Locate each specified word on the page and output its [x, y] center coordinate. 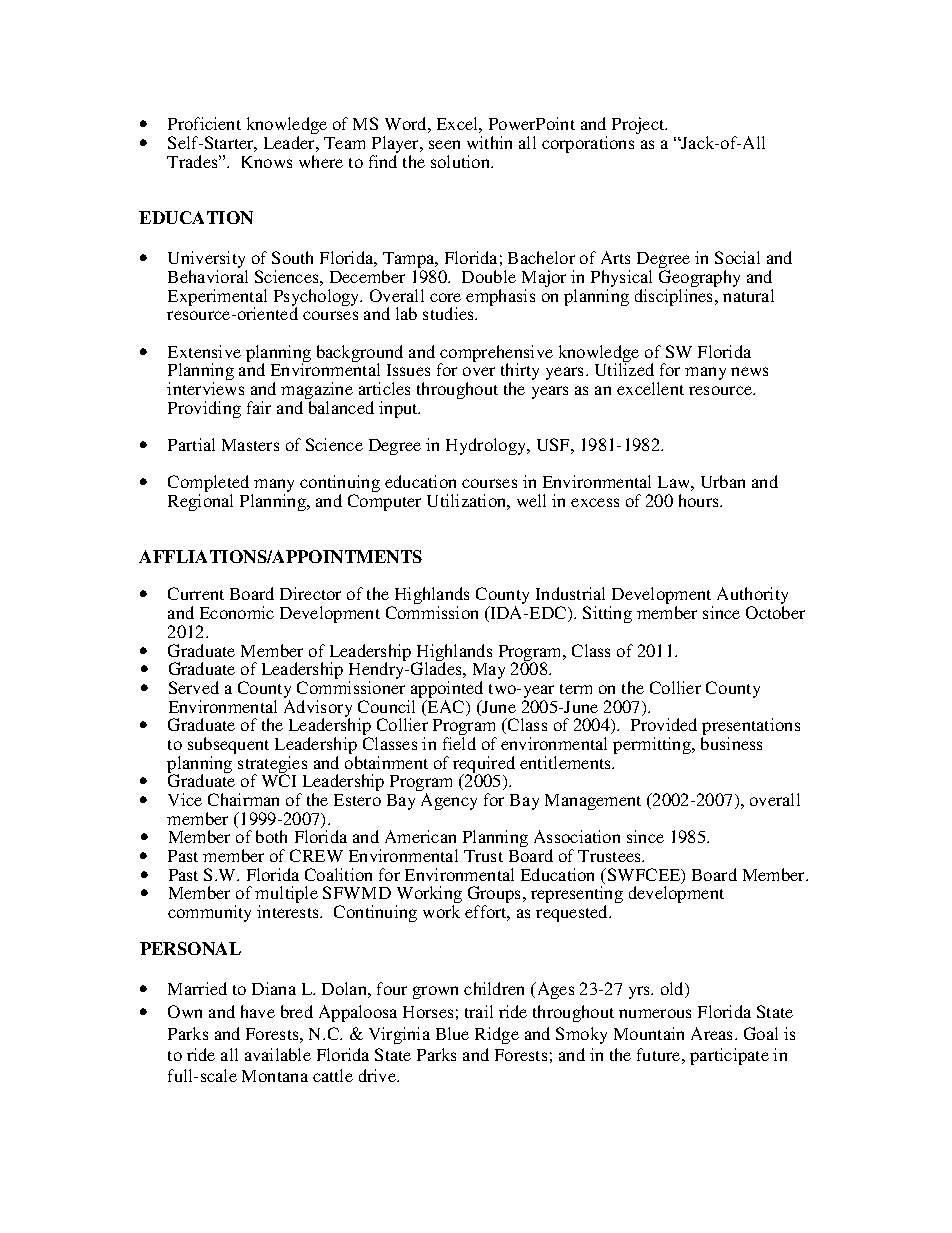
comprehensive [496, 355]
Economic [237, 612]
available [278, 1054]
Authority [752, 597]
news [749, 371]
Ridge [497, 1035]
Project [639, 125]
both [271, 836]
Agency [449, 801]
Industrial [570, 593]
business [731, 743]
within [489, 142]
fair [259, 407]
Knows [267, 162]
